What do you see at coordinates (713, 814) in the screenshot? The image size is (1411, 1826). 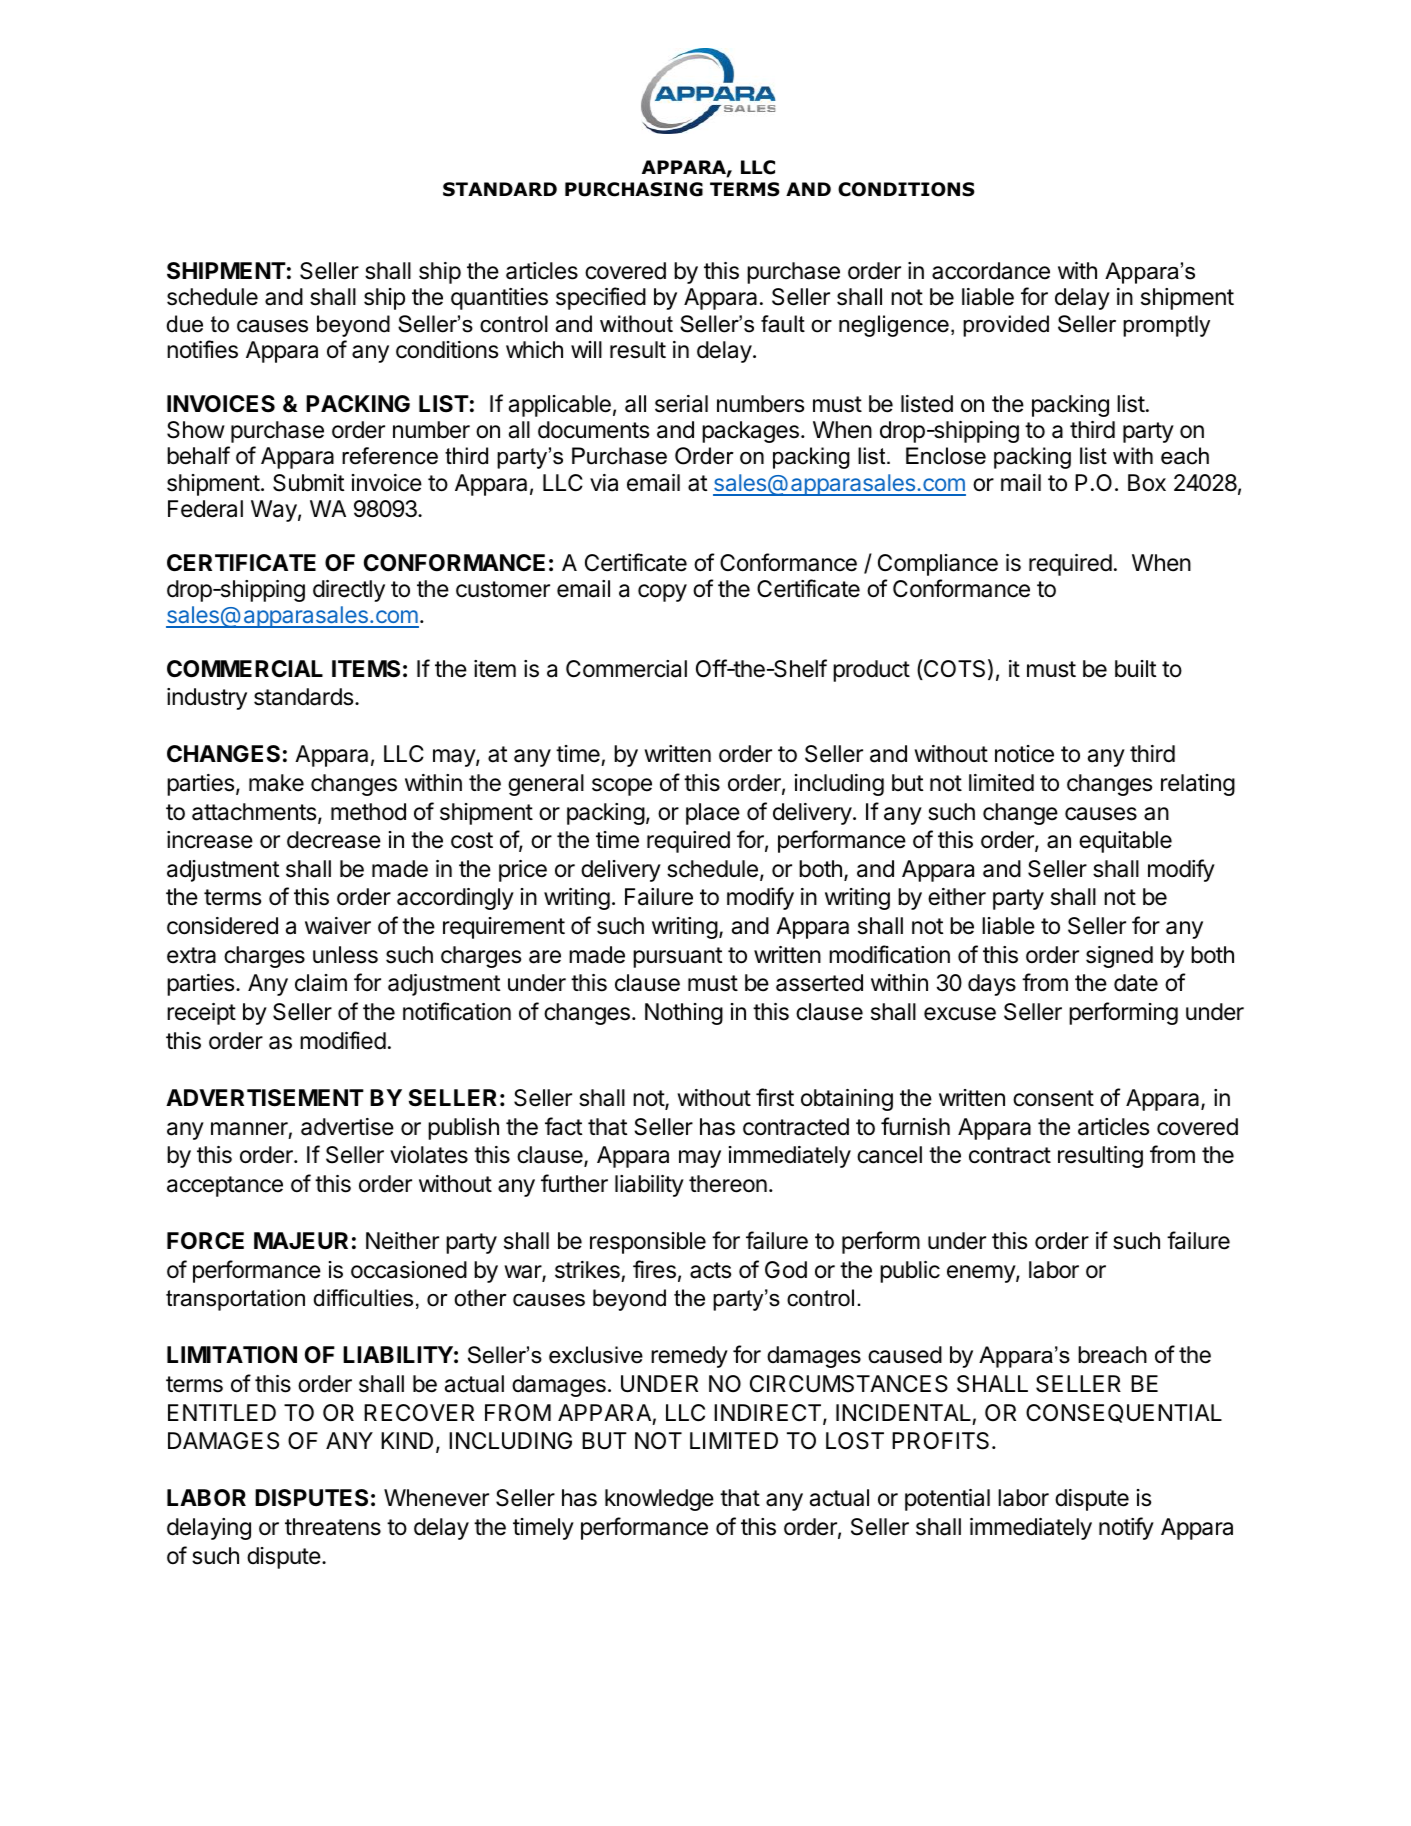 I see `place` at bounding box center [713, 814].
